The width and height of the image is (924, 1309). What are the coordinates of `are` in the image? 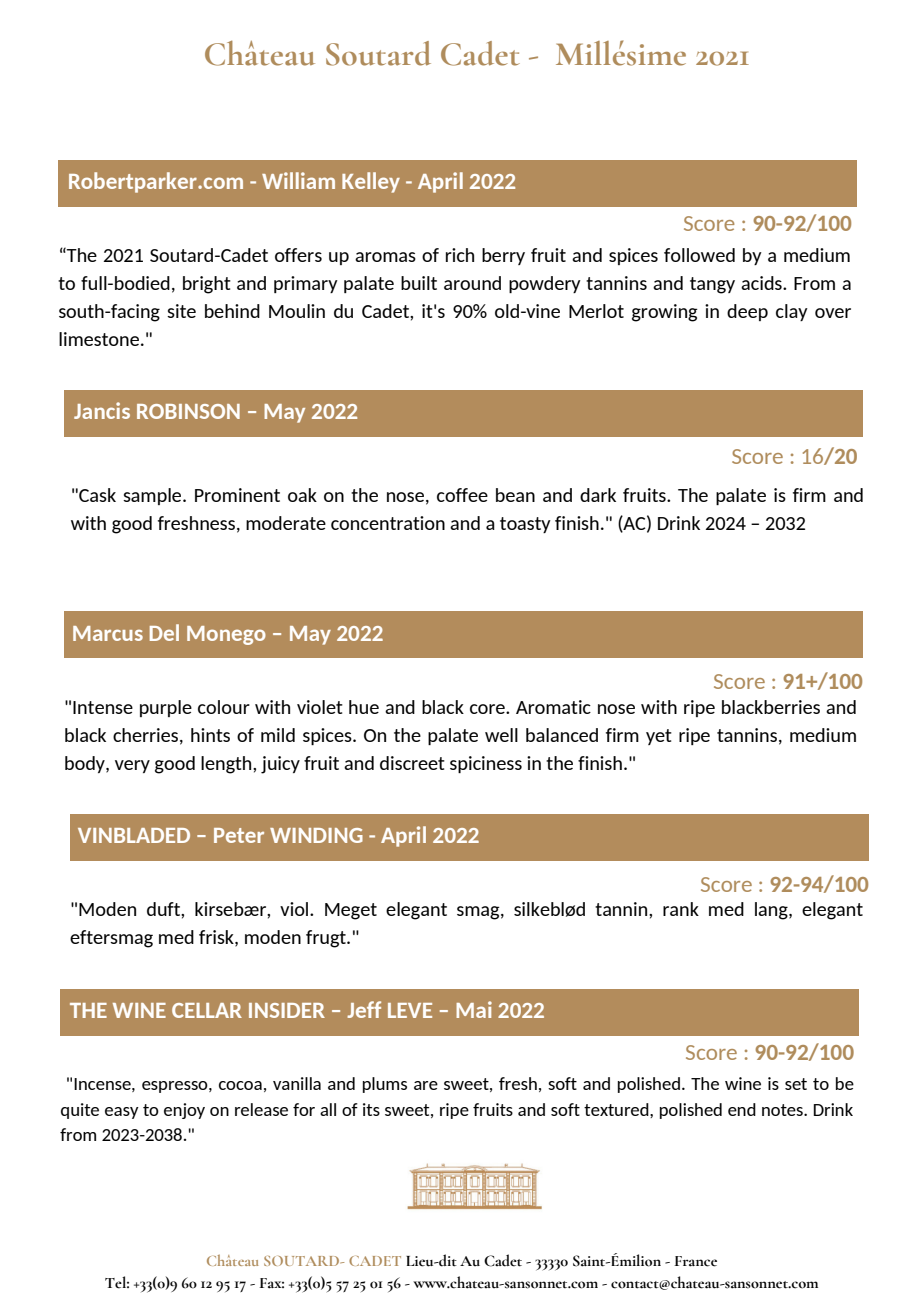 It's located at (426, 1085).
